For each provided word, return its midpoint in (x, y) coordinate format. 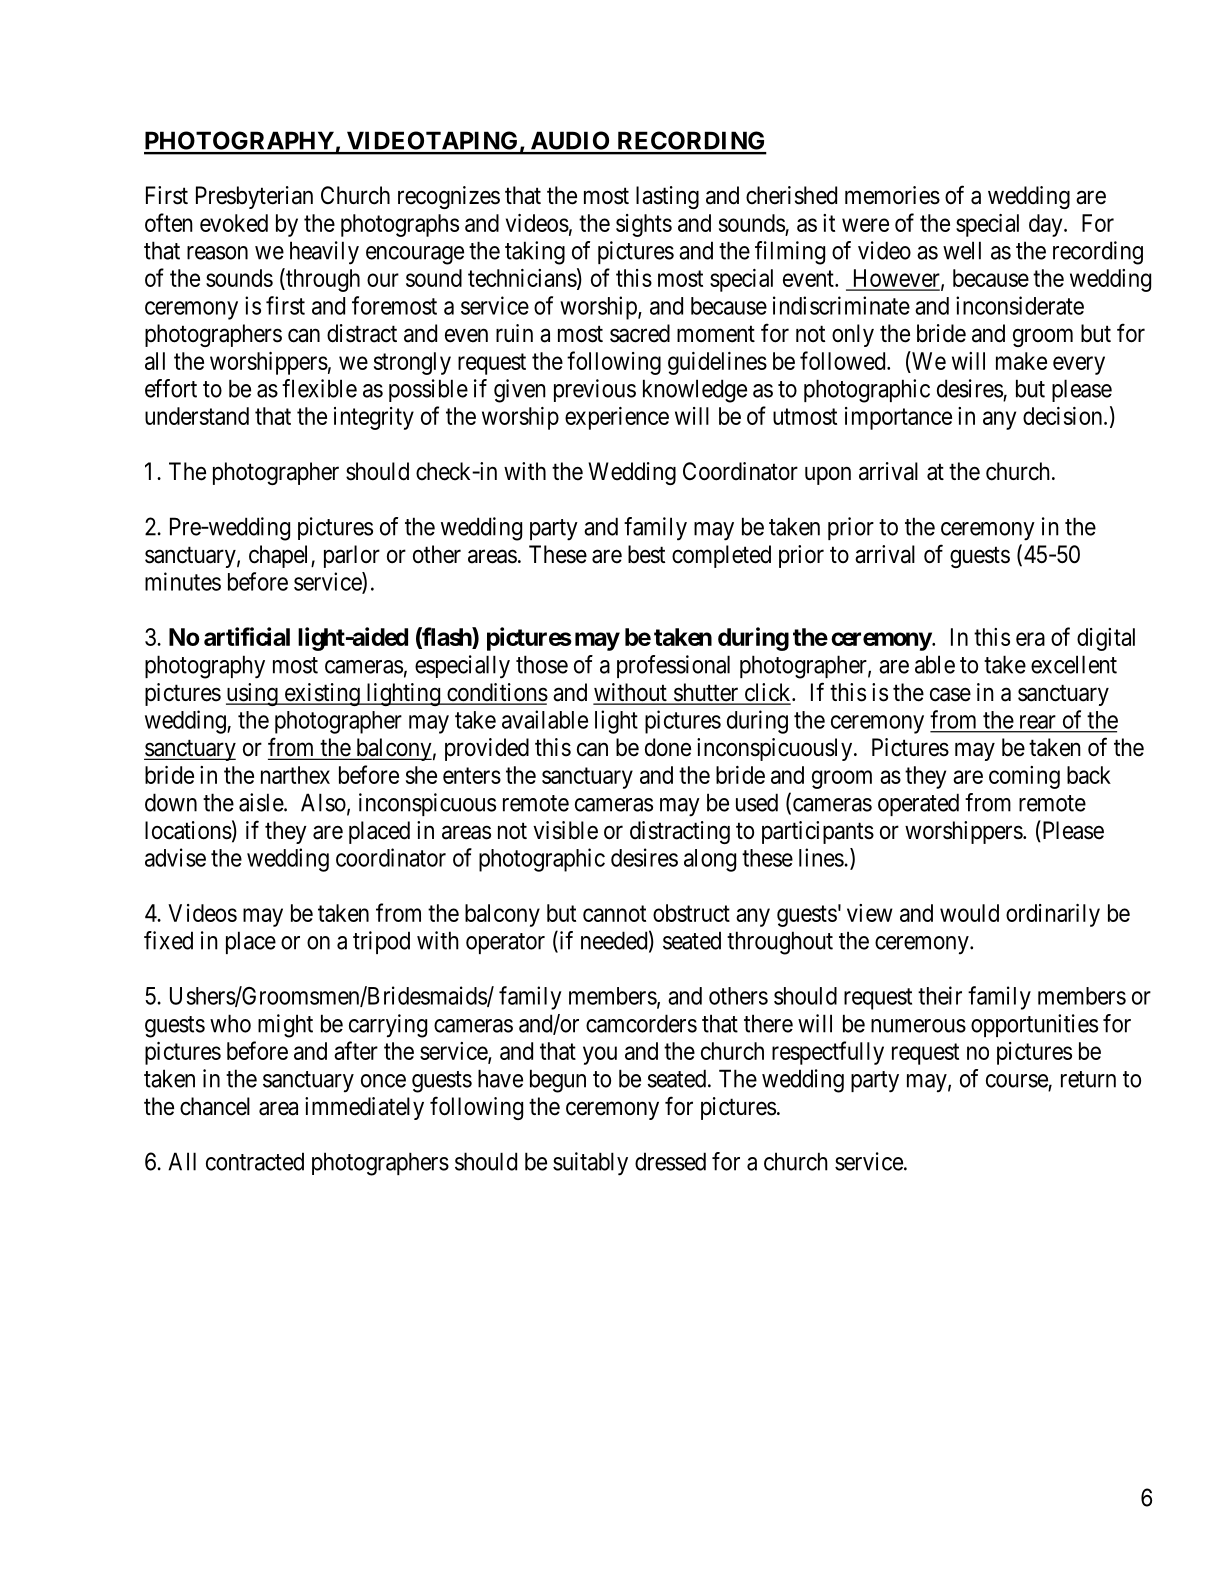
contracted (255, 1161)
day (1047, 225)
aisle (262, 802)
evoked (234, 223)
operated (918, 804)
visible (565, 830)
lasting (667, 197)
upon (828, 476)
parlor (352, 556)
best (646, 554)
